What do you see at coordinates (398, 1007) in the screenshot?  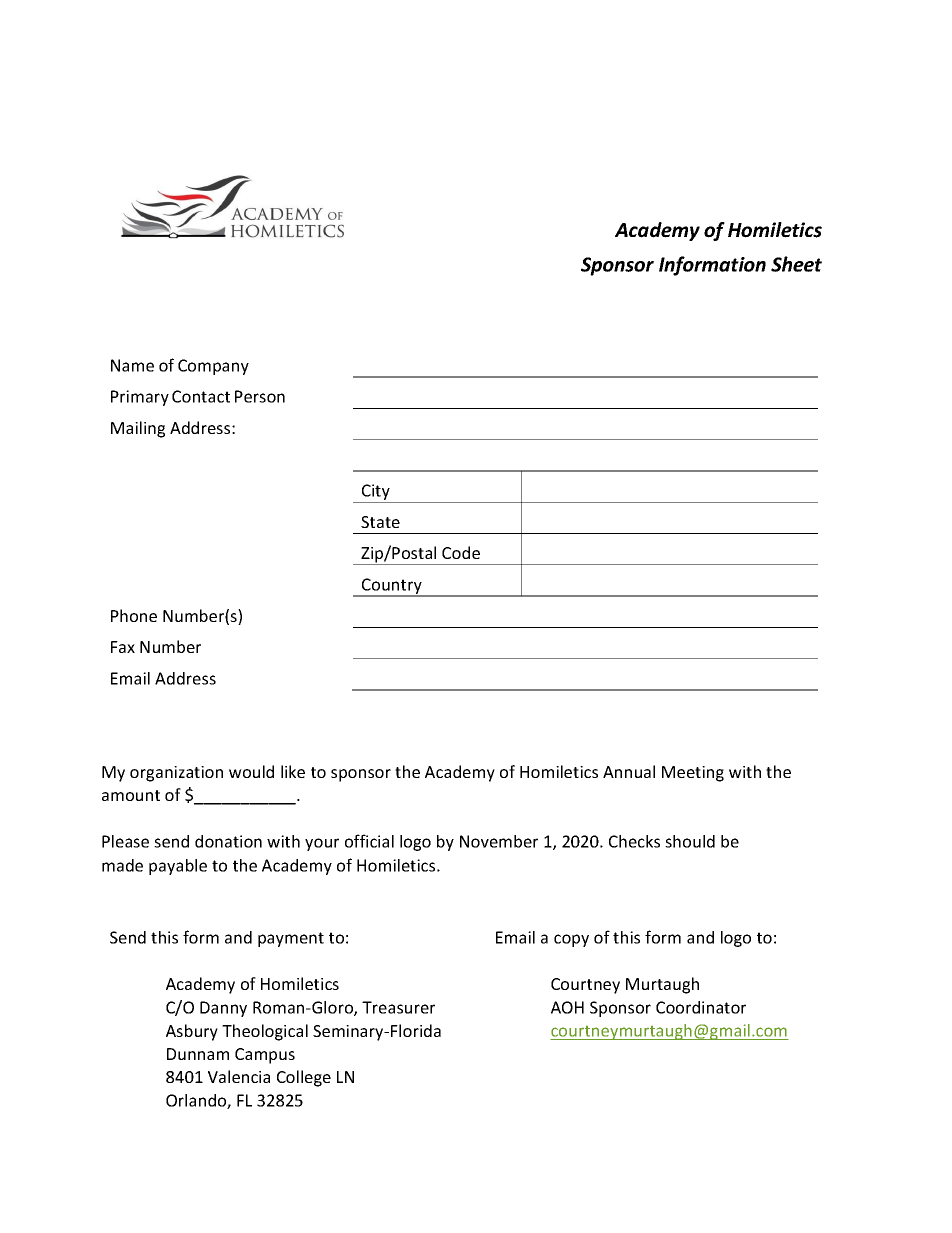 I see `Treasurer` at bounding box center [398, 1007].
